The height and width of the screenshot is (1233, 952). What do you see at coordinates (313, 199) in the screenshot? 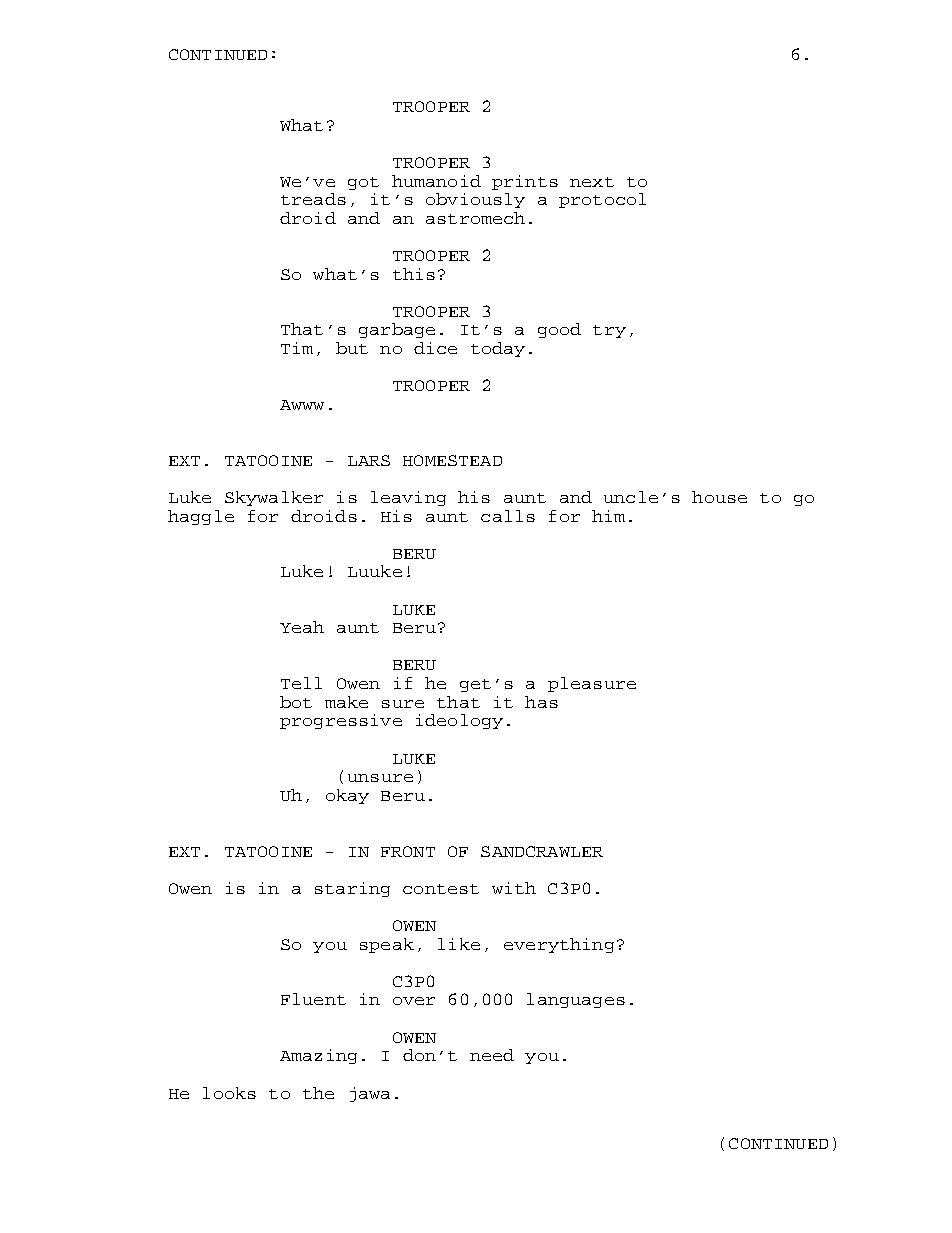
I see `treads` at bounding box center [313, 199].
